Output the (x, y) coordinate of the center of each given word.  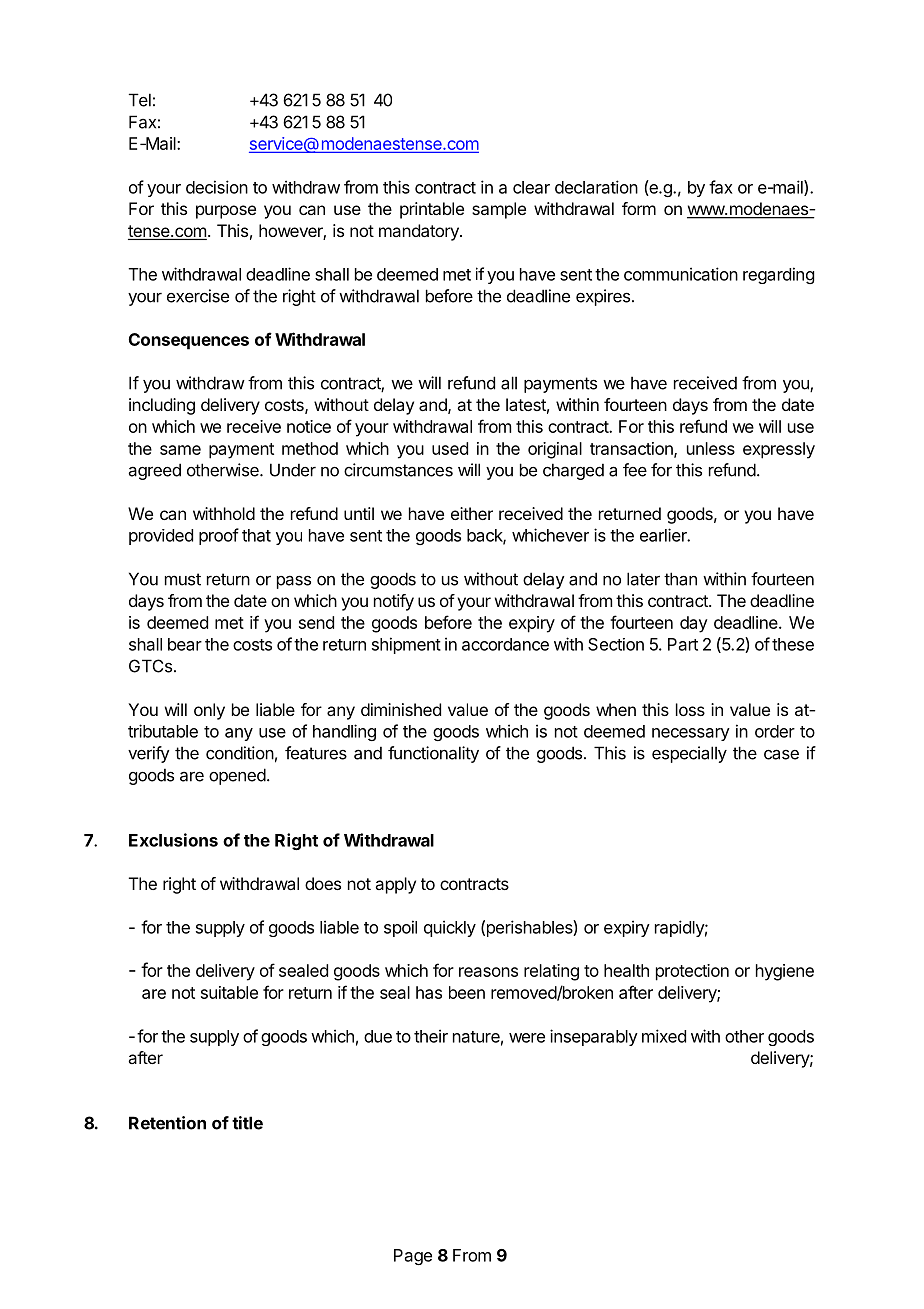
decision (217, 187)
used (450, 448)
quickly (450, 928)
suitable (229, 992)
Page (413, 1257)
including (162, 406)
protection (692, 972)
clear (531, 187)
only (209, 711)
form (639, 208)
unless (711, 448)
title (247, 1123)
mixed (664, 1036)
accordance (505, 644)
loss (690, 709)
